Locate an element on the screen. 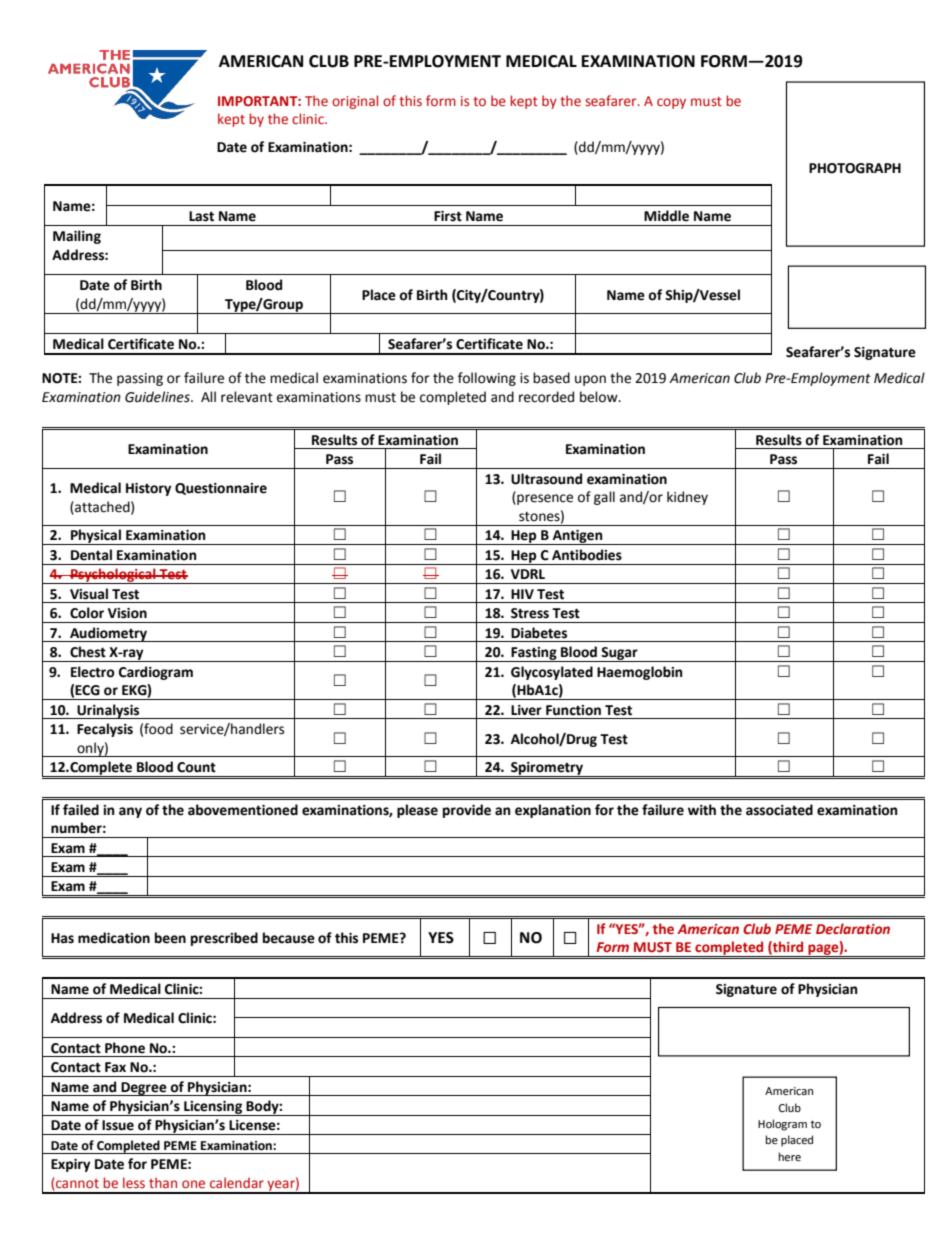 This screenshot has width=952, height=1233. gall is located at coordinates (604, 498).
